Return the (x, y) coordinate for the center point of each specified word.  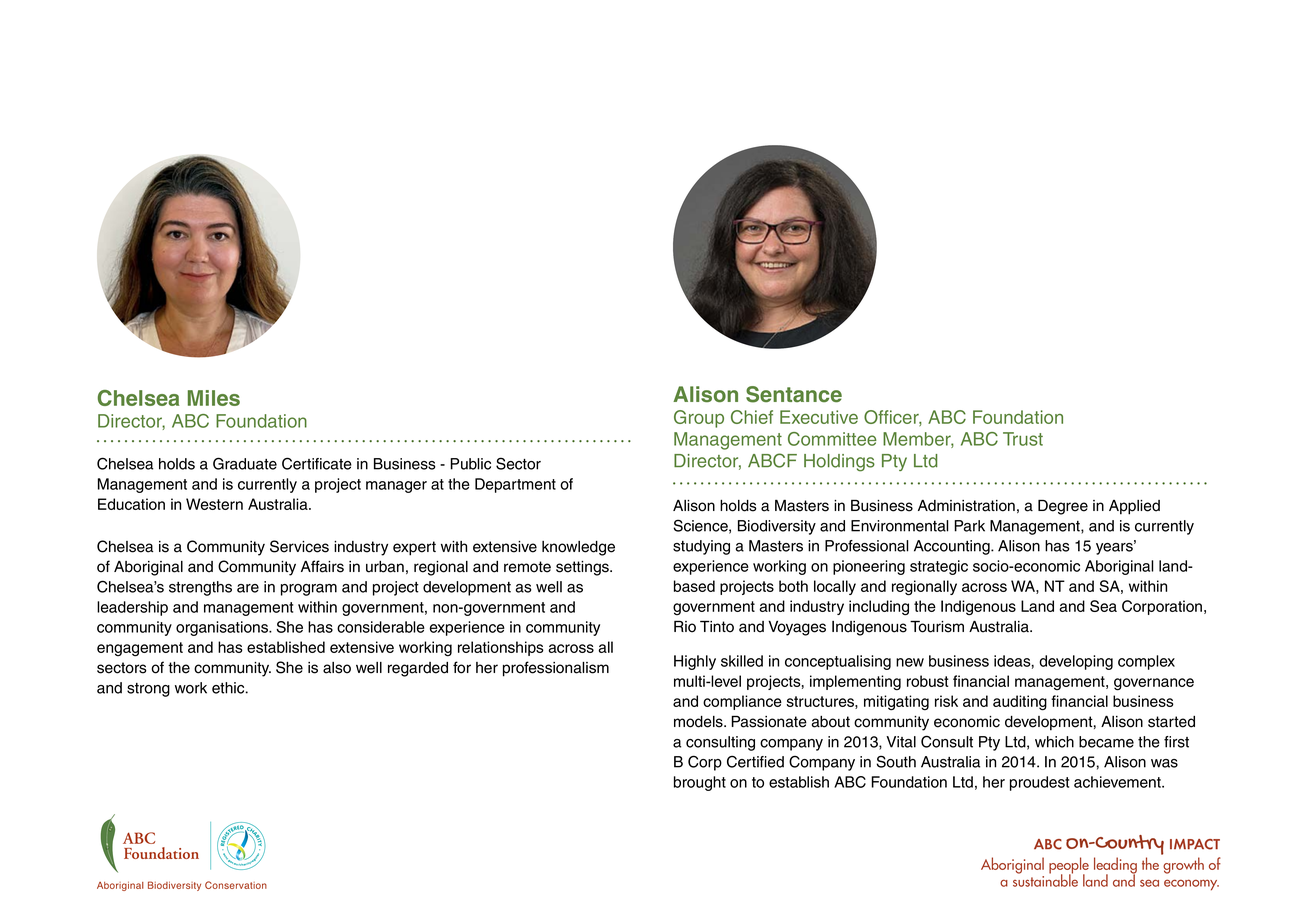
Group (699, 419)
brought (700, 783)
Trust (1023, 439)
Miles (214, 398)
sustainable (1045, 879)
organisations (223, 628)
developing (1076, 662)
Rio (685, 627)
